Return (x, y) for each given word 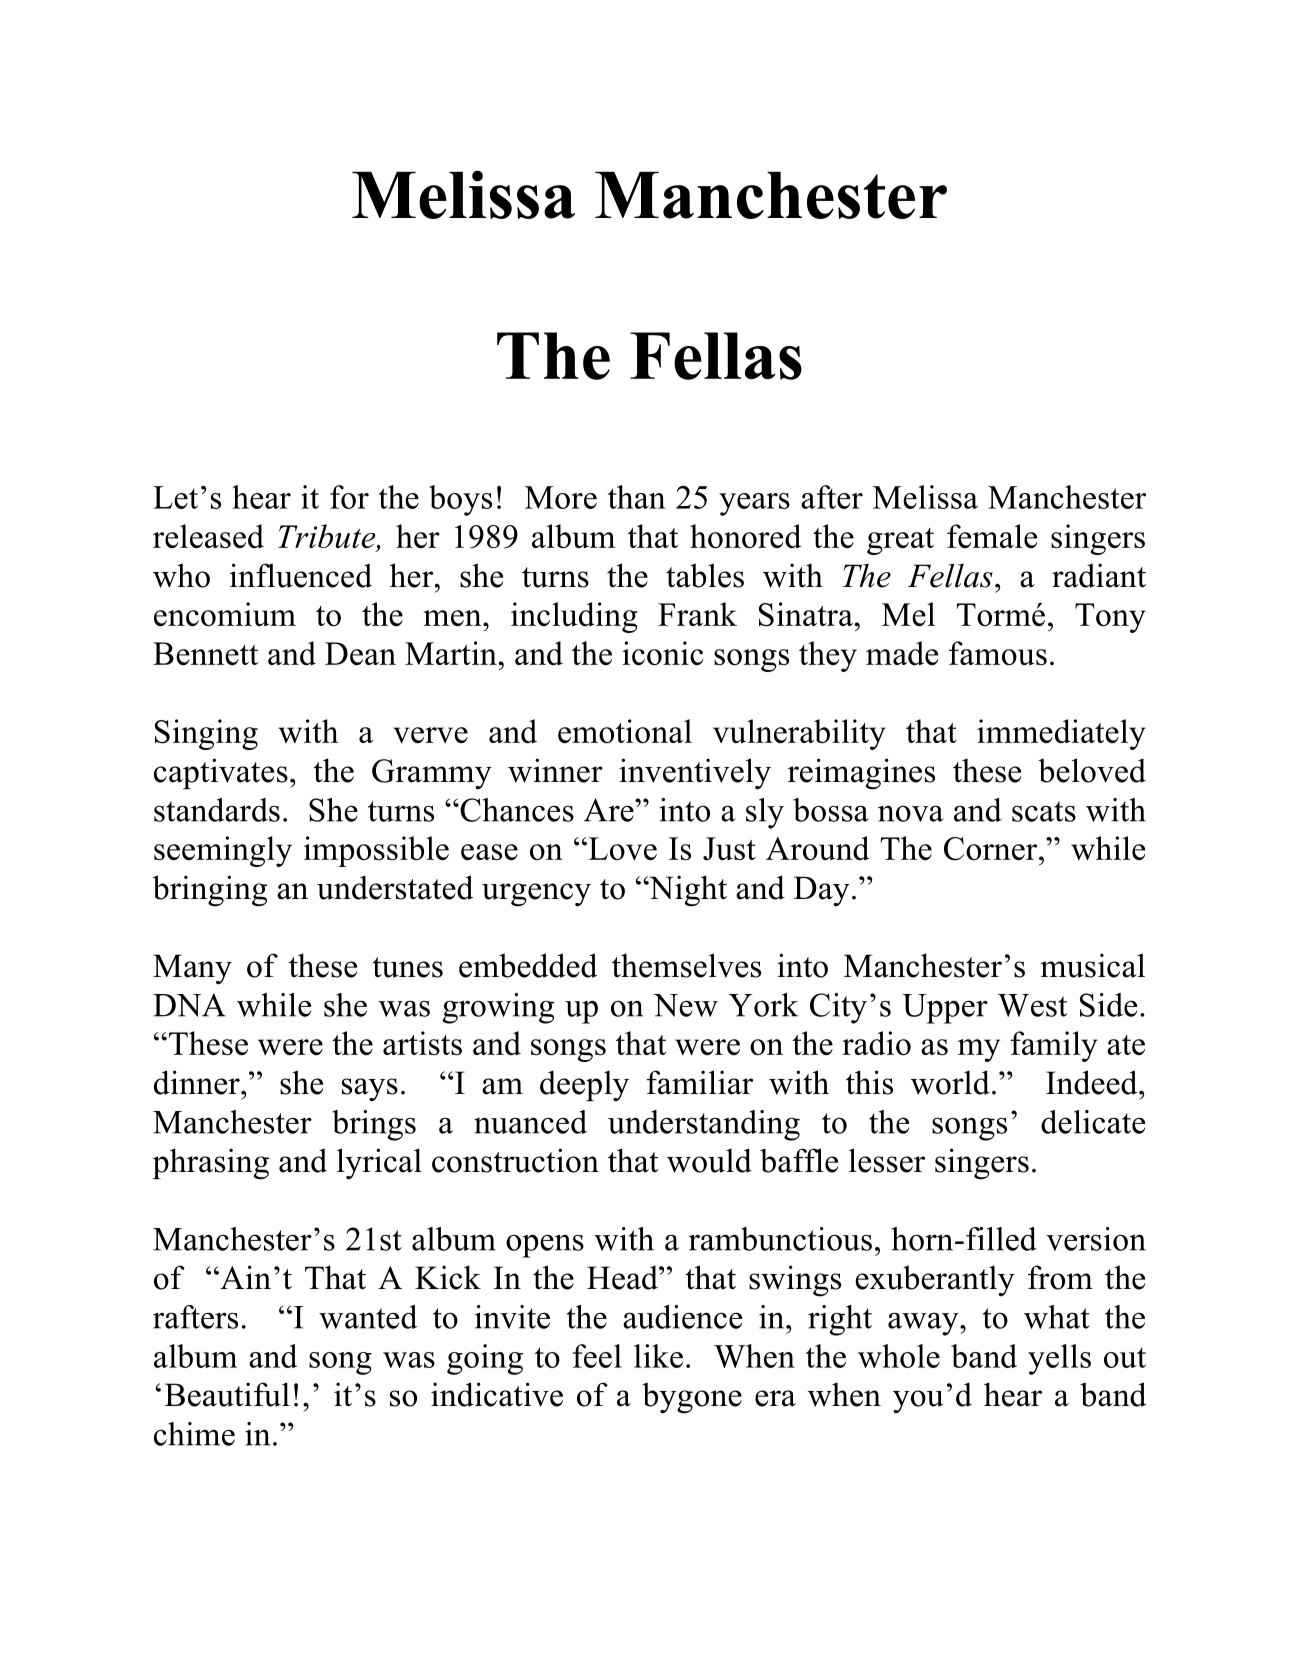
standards (217, 810)
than (637, 497)
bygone (692, 1398)
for (349, 497)
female (992, 536)
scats (1044, 811)
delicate (1093, 1122)
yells (1059, 1359)
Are (610, 810)
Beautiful (227, 1394)
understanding (704, 1125)
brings (374, 1125)
